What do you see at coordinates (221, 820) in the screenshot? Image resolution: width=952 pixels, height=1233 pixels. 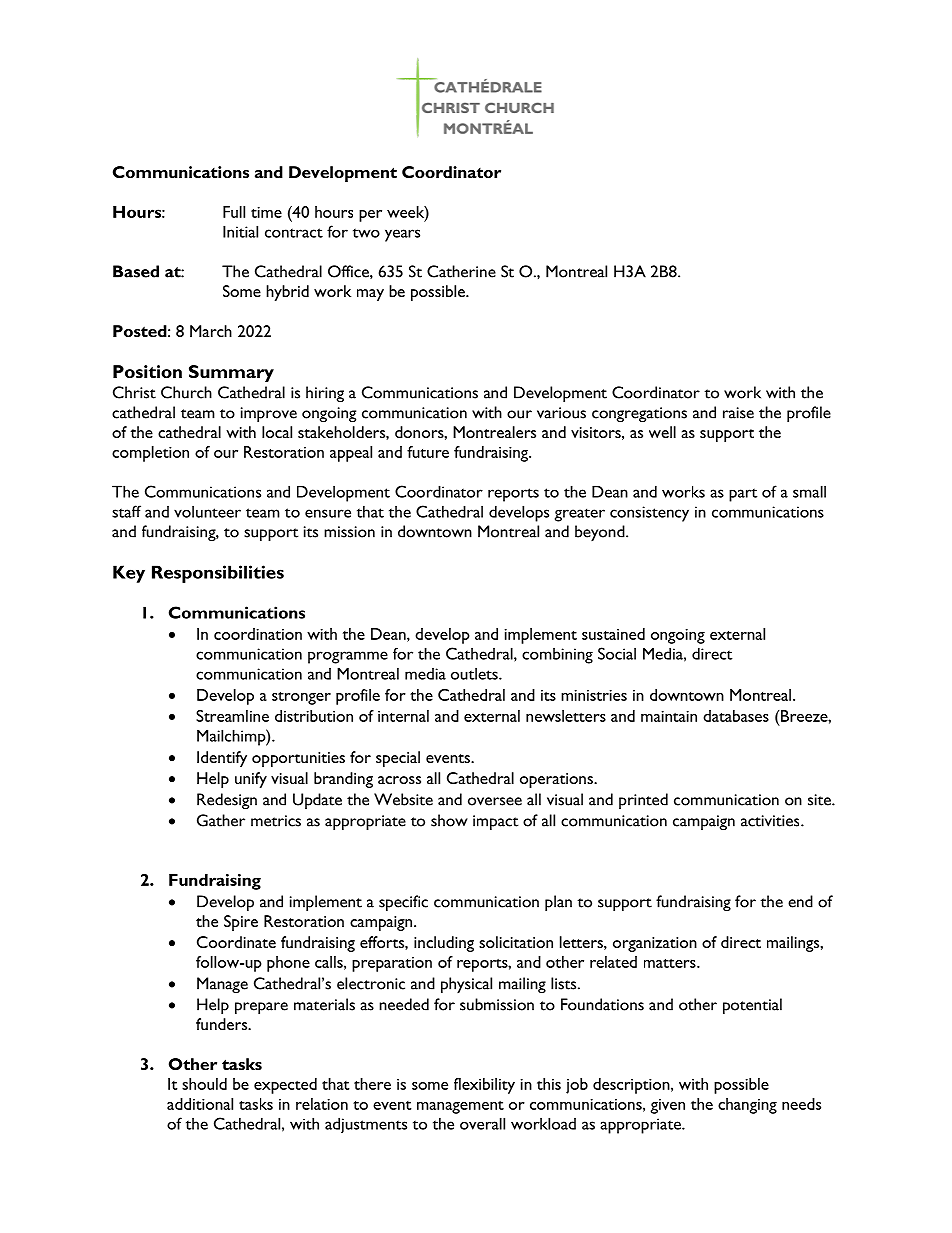 I see `Gather` at bounding box center [221, 820].
